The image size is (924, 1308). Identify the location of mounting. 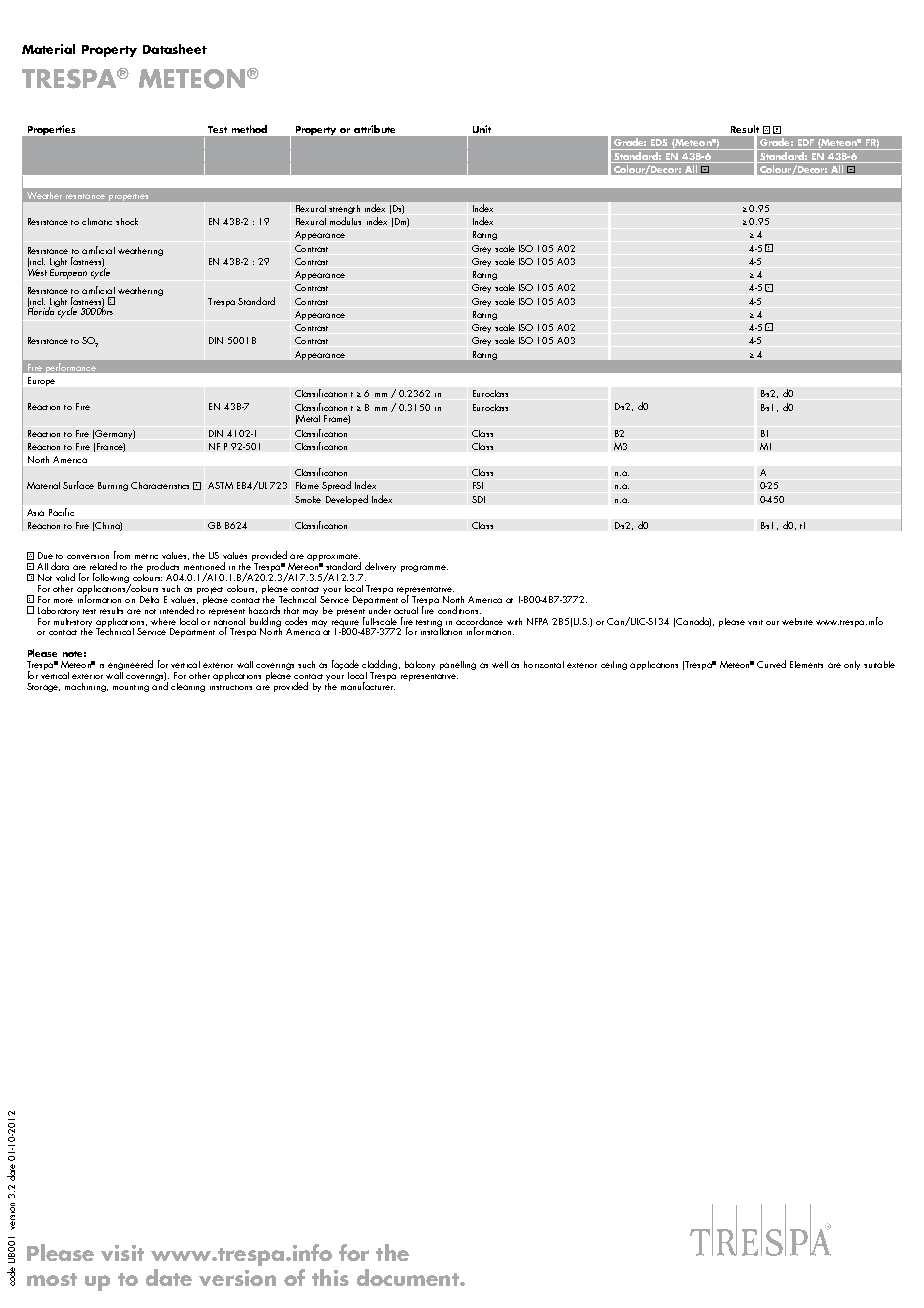
(131, 688).
